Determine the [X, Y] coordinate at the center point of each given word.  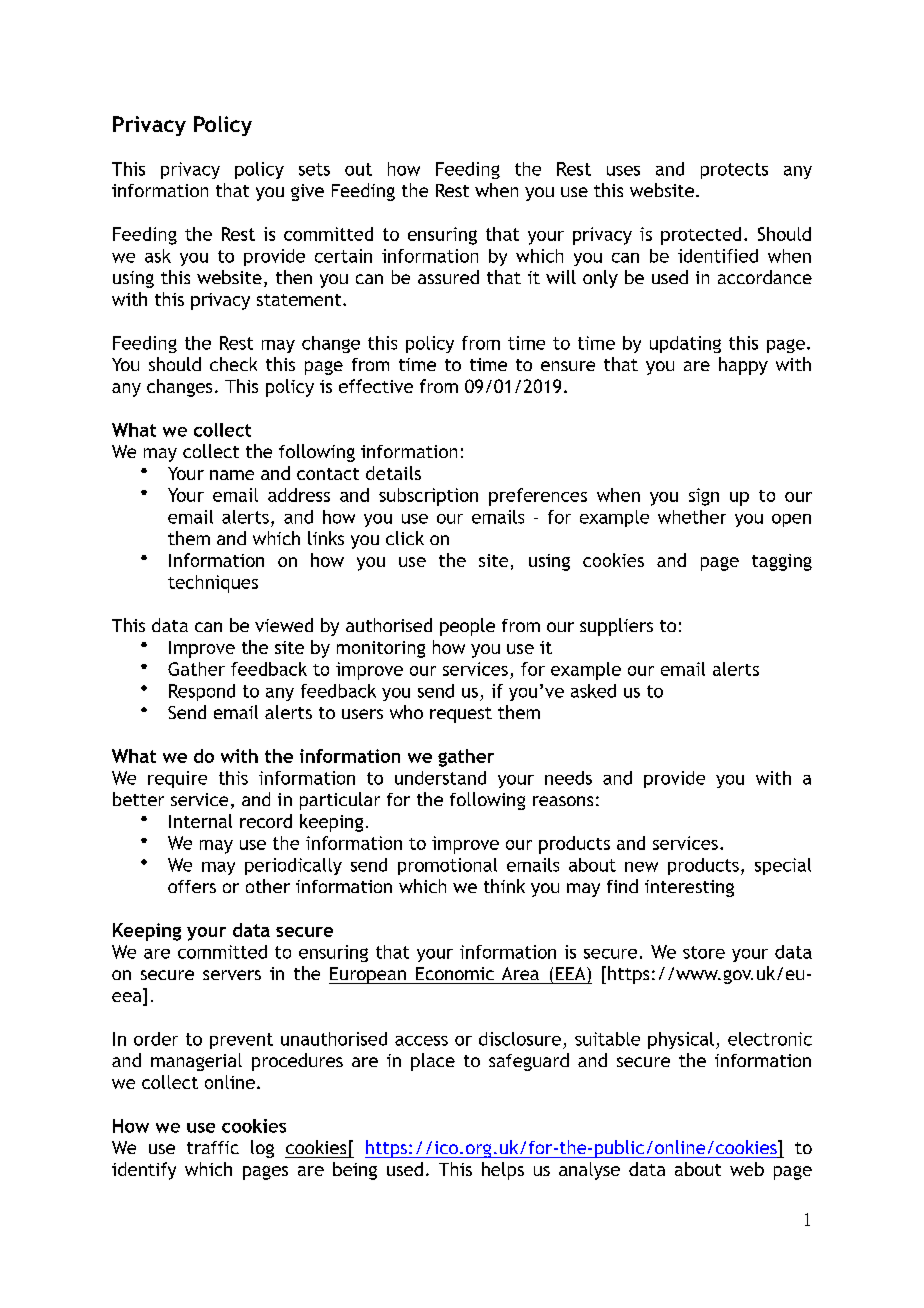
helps [503, 1171]
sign [704, 497]
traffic [213, 1147]
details [393, 473]
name [232, 475]
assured [448, 277]
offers [192, 886]
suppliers [616, 627]
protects [734, 171]
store [704, 952]
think [504, 886]
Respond [202, 692]
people [467, 627]
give [307, 192]
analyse [589, 1171]
